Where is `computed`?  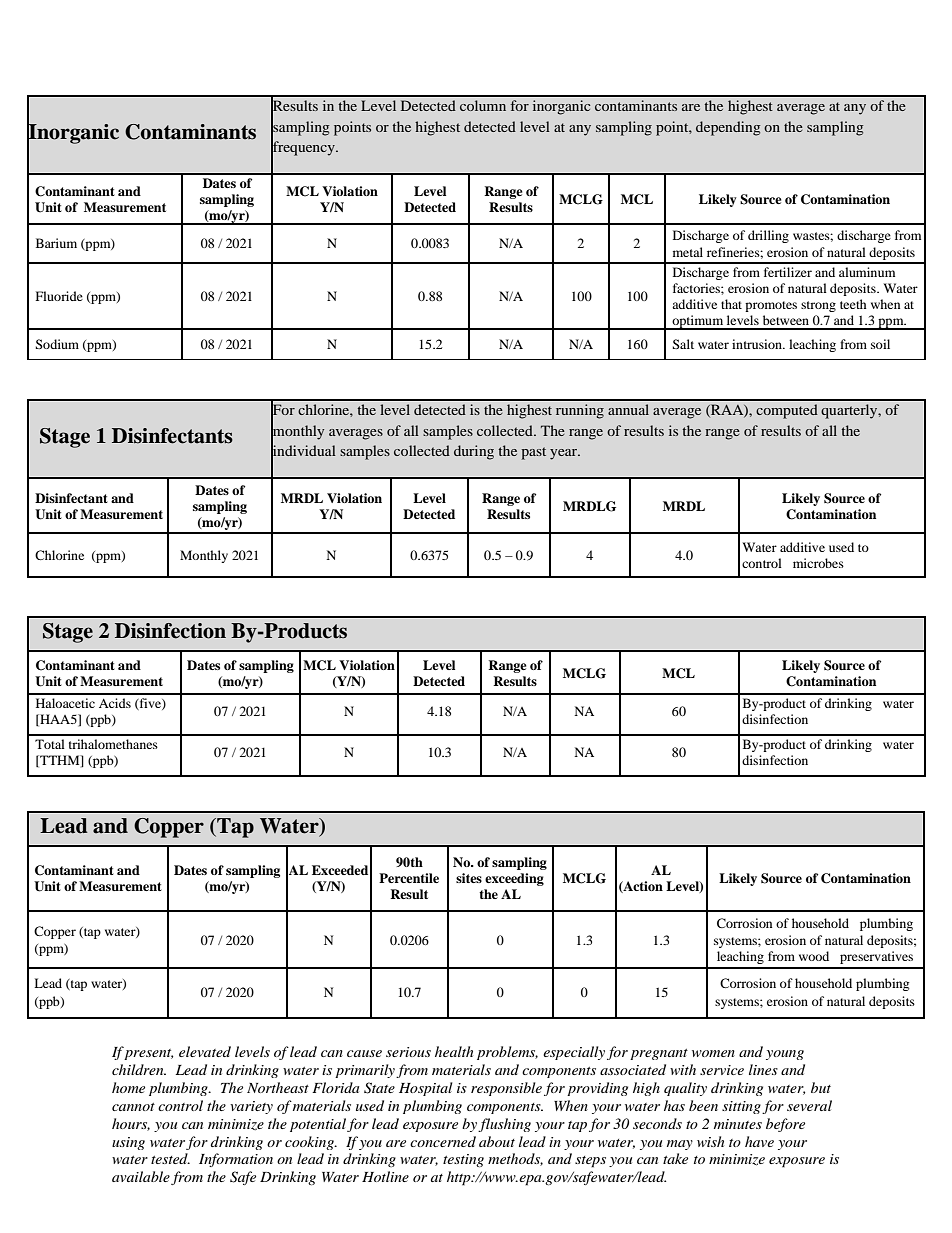 computed is located at coordinates (787, 411).
